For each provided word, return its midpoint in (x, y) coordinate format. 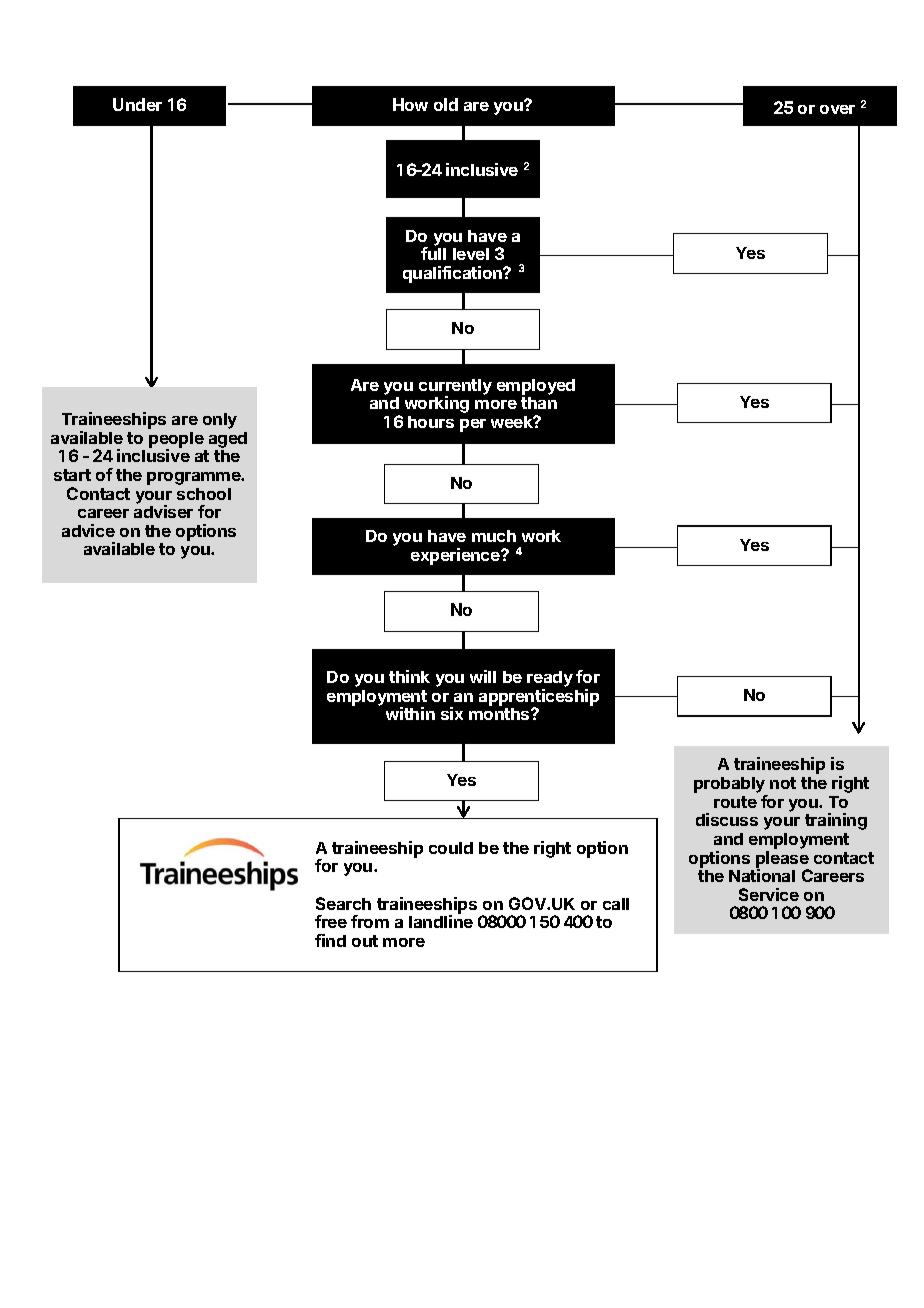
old (446, 104)
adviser (163, 511)
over (837, 109)
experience (456, 556)
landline (441, 921)
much (494, 536)
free (331, 921)
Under (137, 104)
